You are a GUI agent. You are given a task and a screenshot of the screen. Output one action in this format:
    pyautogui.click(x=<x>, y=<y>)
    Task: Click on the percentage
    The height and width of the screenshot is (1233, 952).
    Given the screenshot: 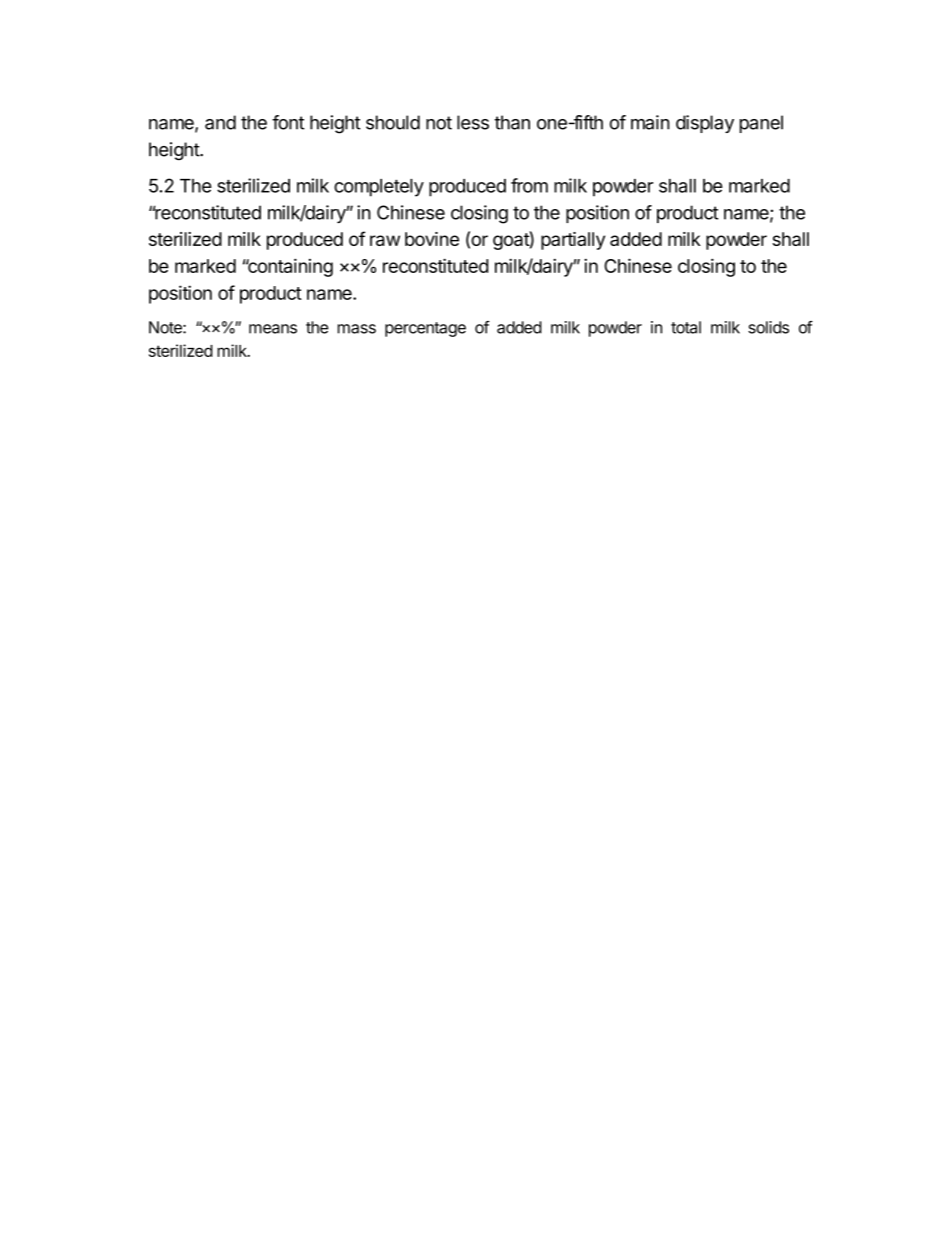 What is the action you would take?
    pyautogui.click(x=425, y=329)
